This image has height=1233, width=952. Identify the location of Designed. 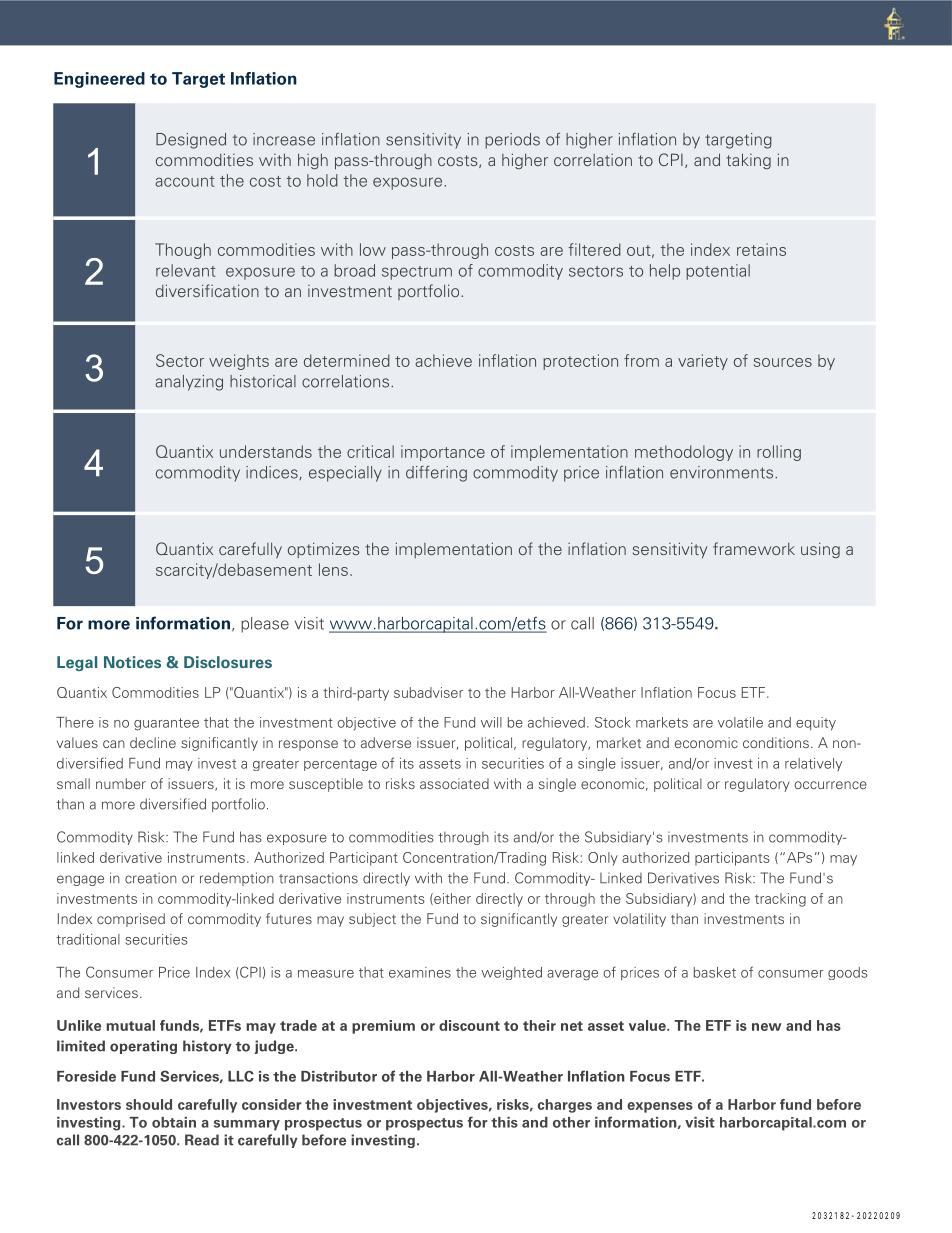
(191, 141).
